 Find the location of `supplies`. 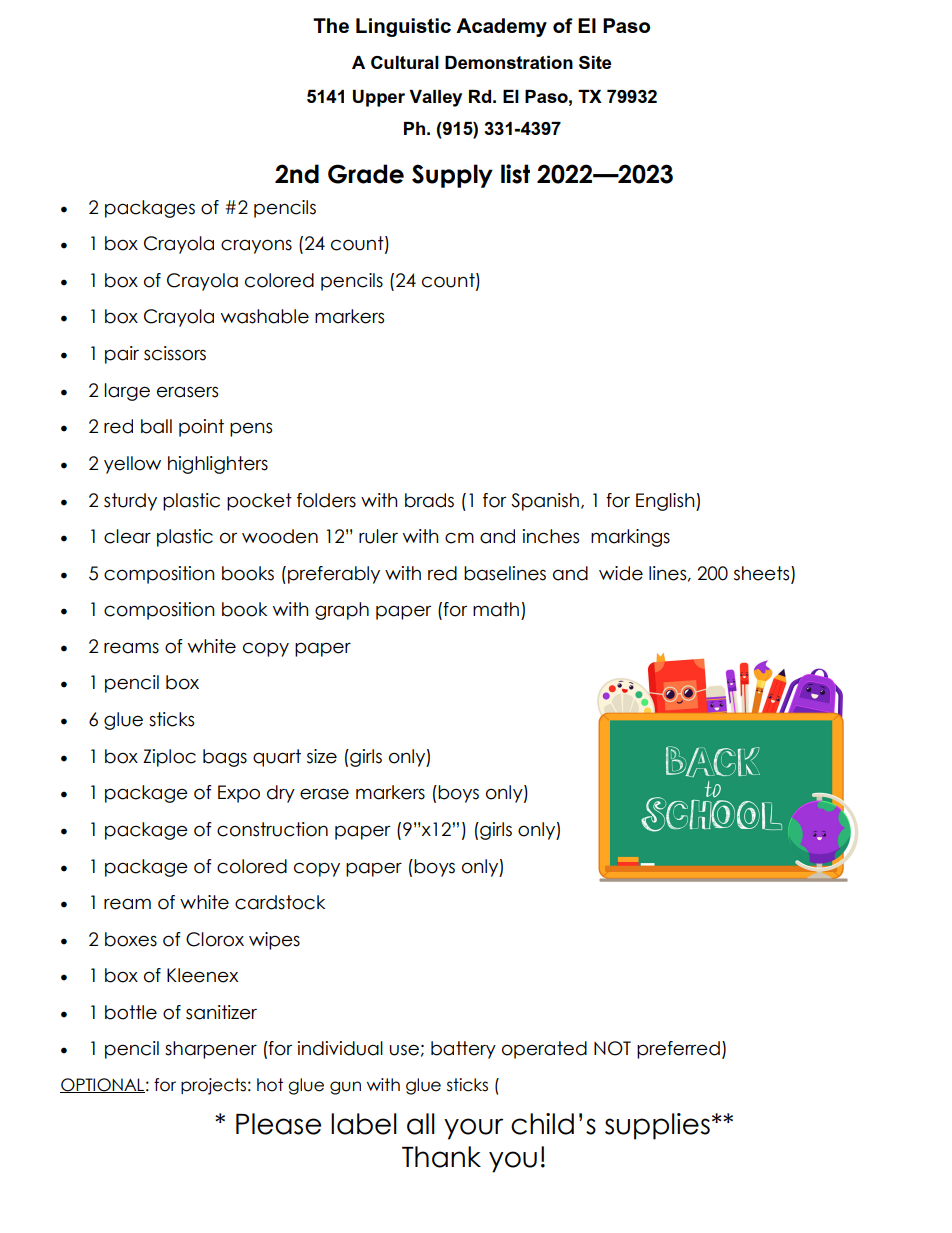

supplies is located at coordinates (657, 1126).
